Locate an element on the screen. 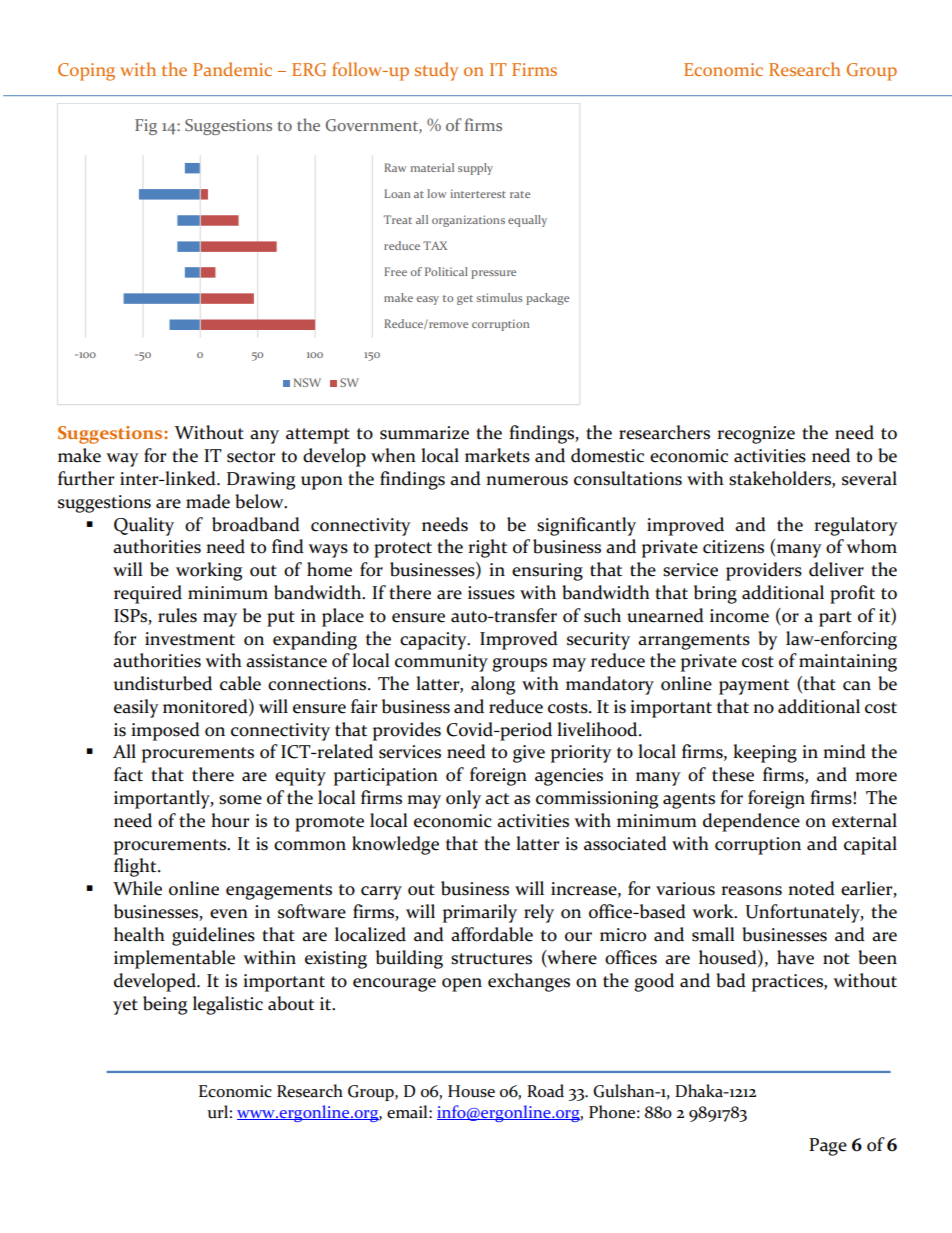 Image resolution: width=952 pixels, height=1233 pixels. issues is located at coordinates (491, 593).
